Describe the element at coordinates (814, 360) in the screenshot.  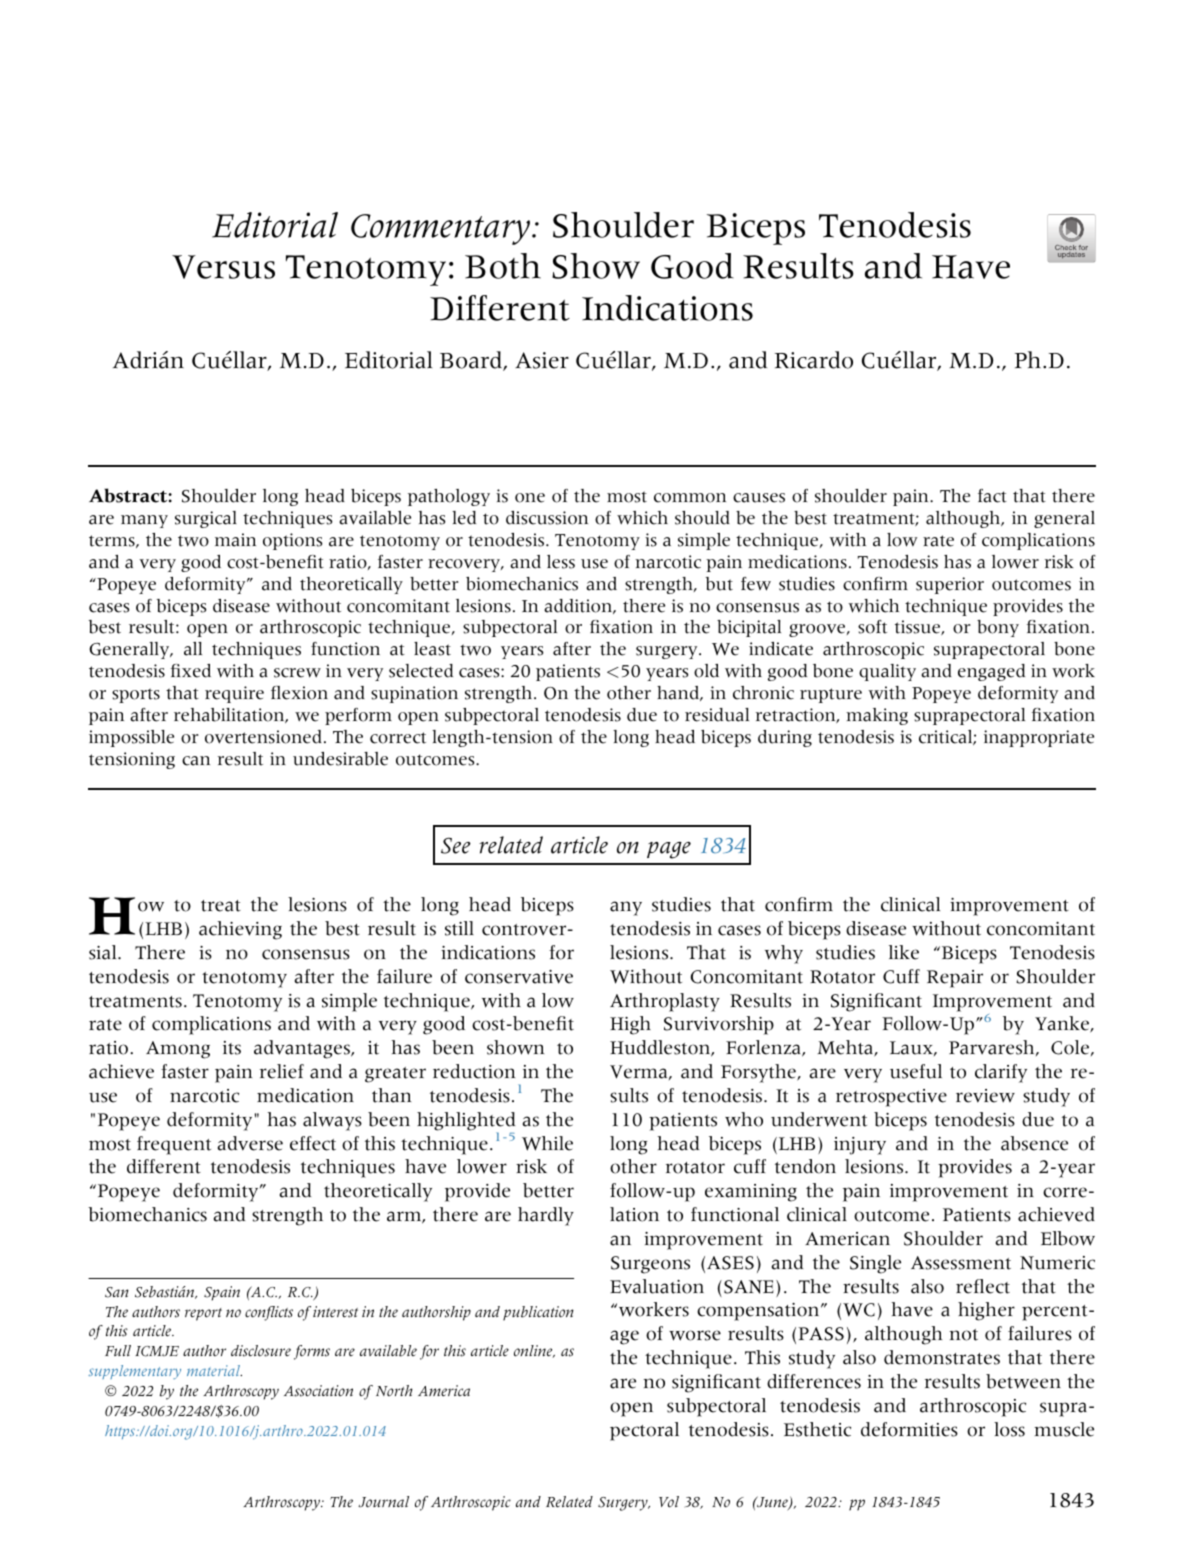
I see `Ricardo` at that location.
